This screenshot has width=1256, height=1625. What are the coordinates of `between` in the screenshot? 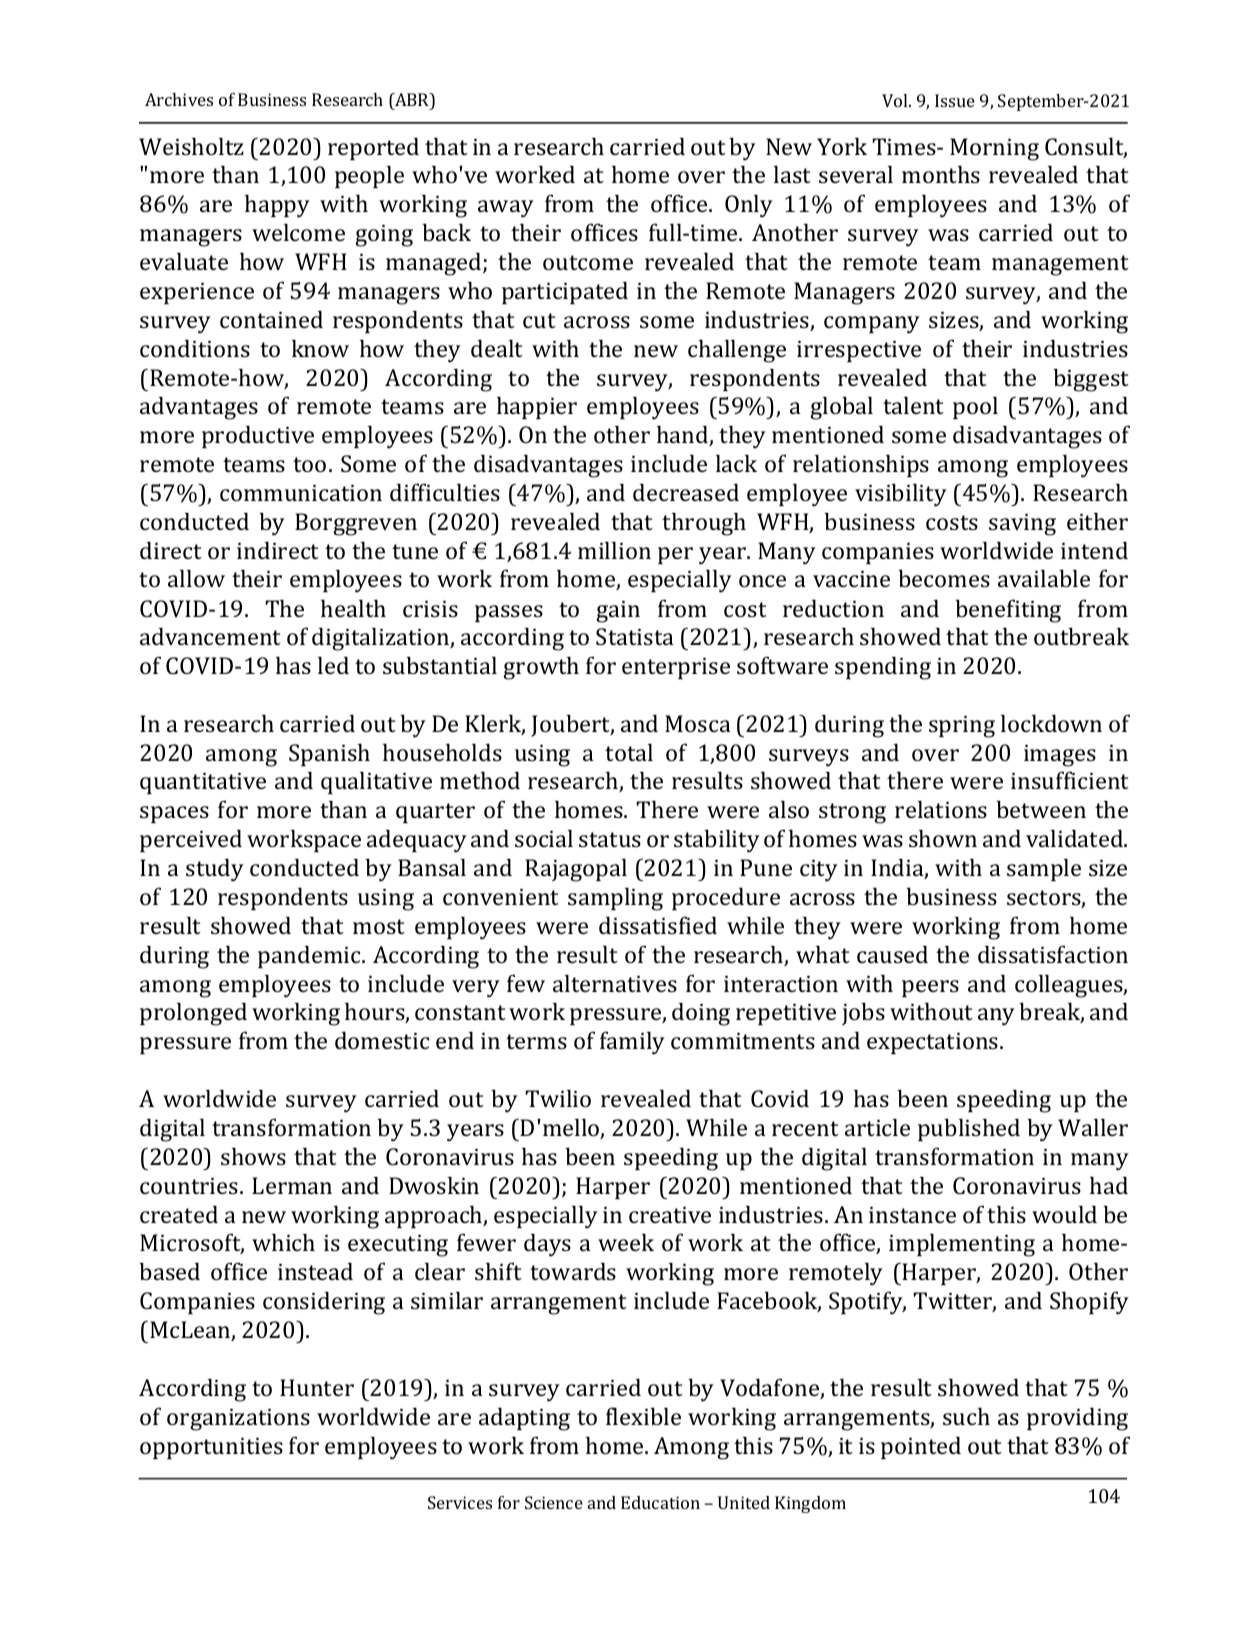 It's located at (1041, 809).
